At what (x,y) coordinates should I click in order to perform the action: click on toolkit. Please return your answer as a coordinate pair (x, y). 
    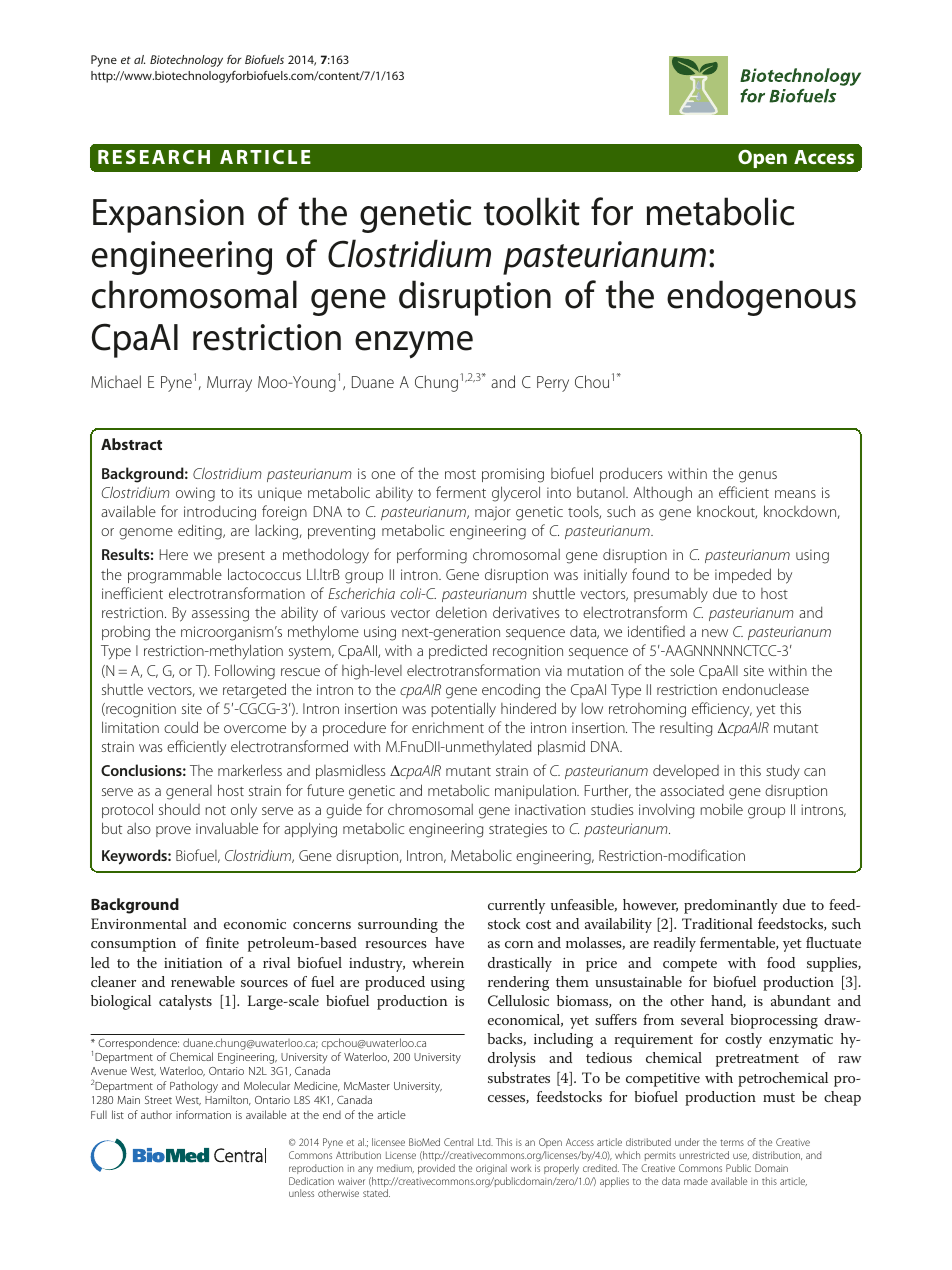
    Looking at the image, I should click on (532, 211).
